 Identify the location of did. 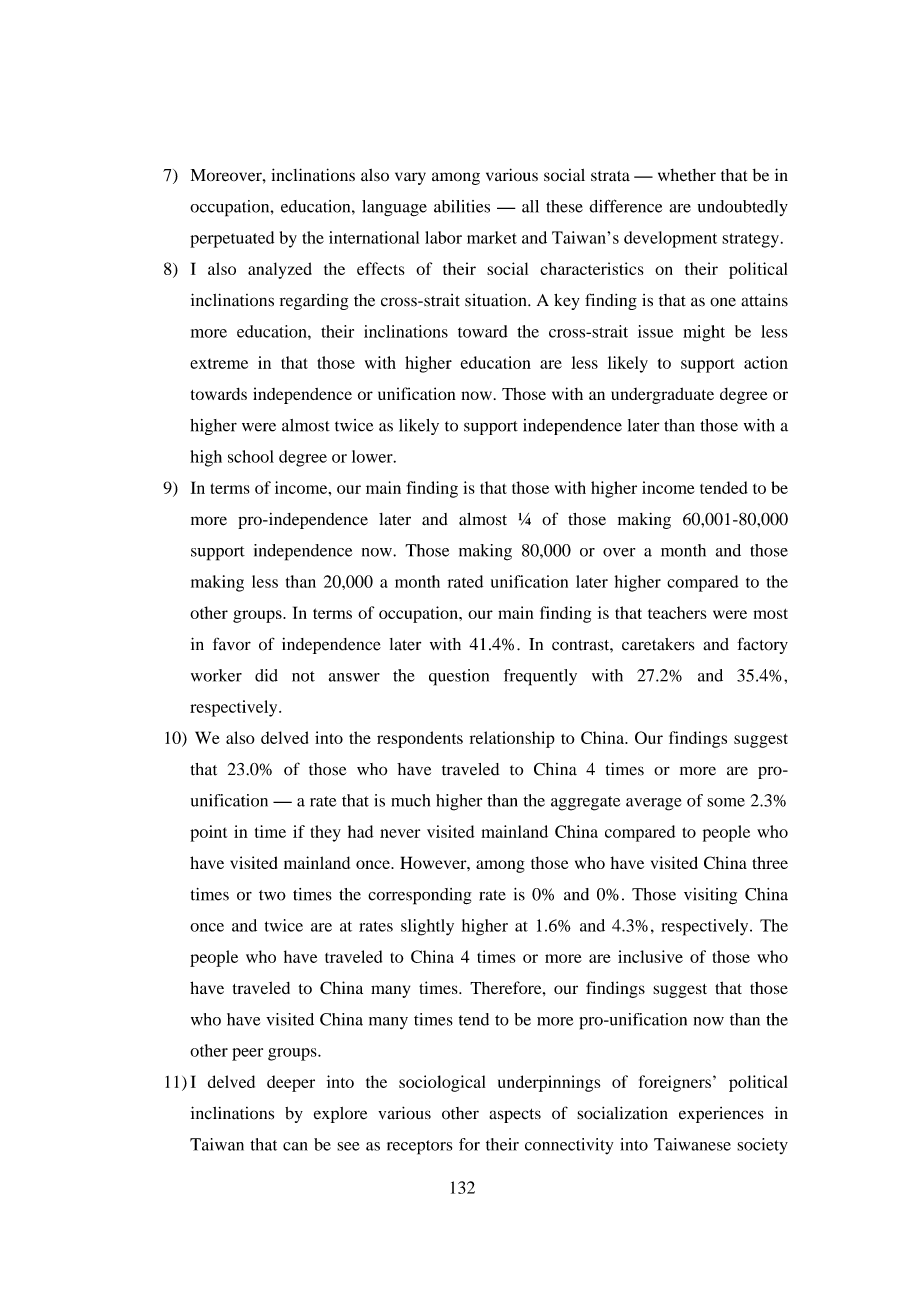
(266, 675).
